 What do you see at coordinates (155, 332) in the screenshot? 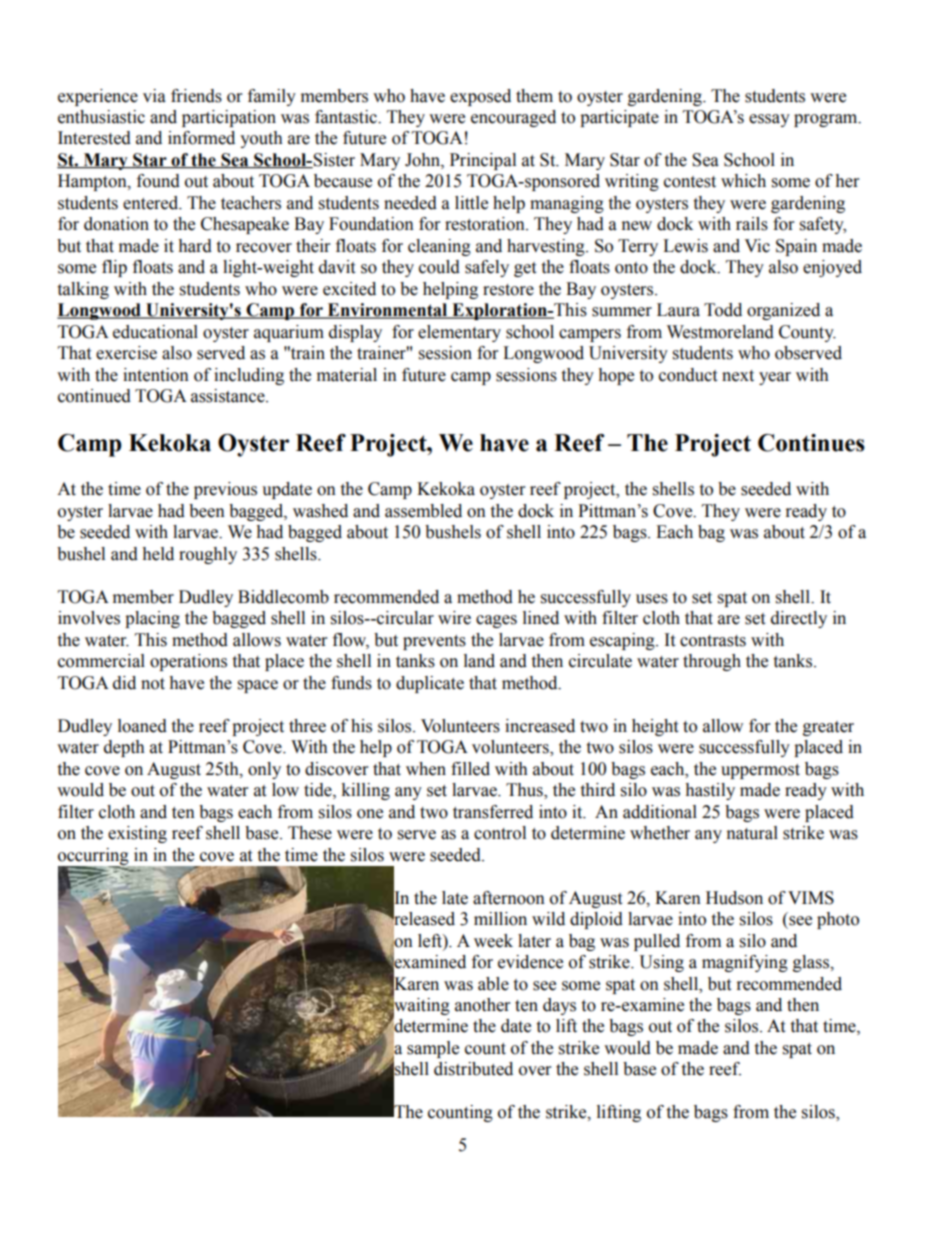
I see `educational` at bounding box center [155, 332].
